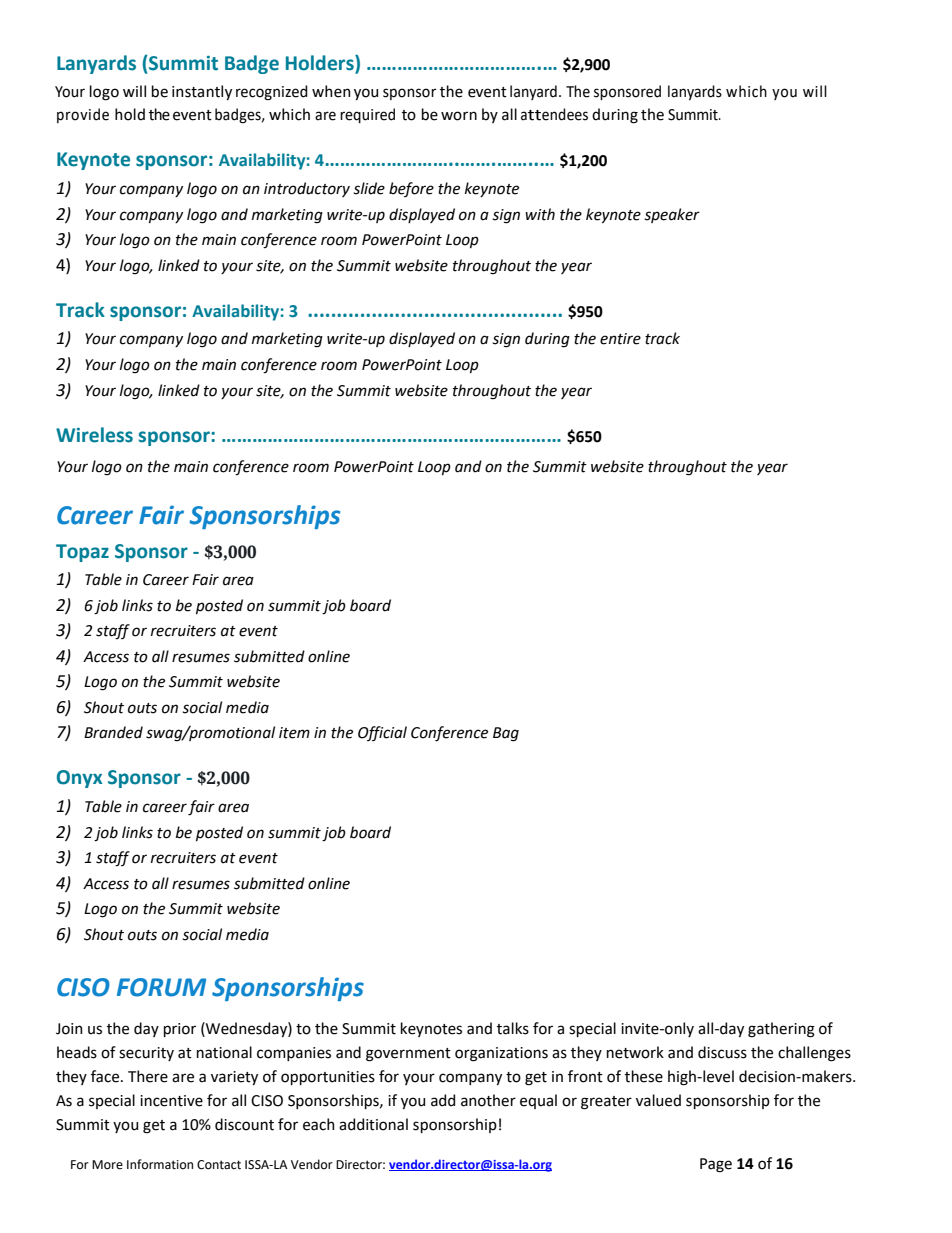 The image size is (952, 1233). What do you see at coordinates (160, 1164) in the screenshot?
I see `Information` at bounding box center [160, 1164].
